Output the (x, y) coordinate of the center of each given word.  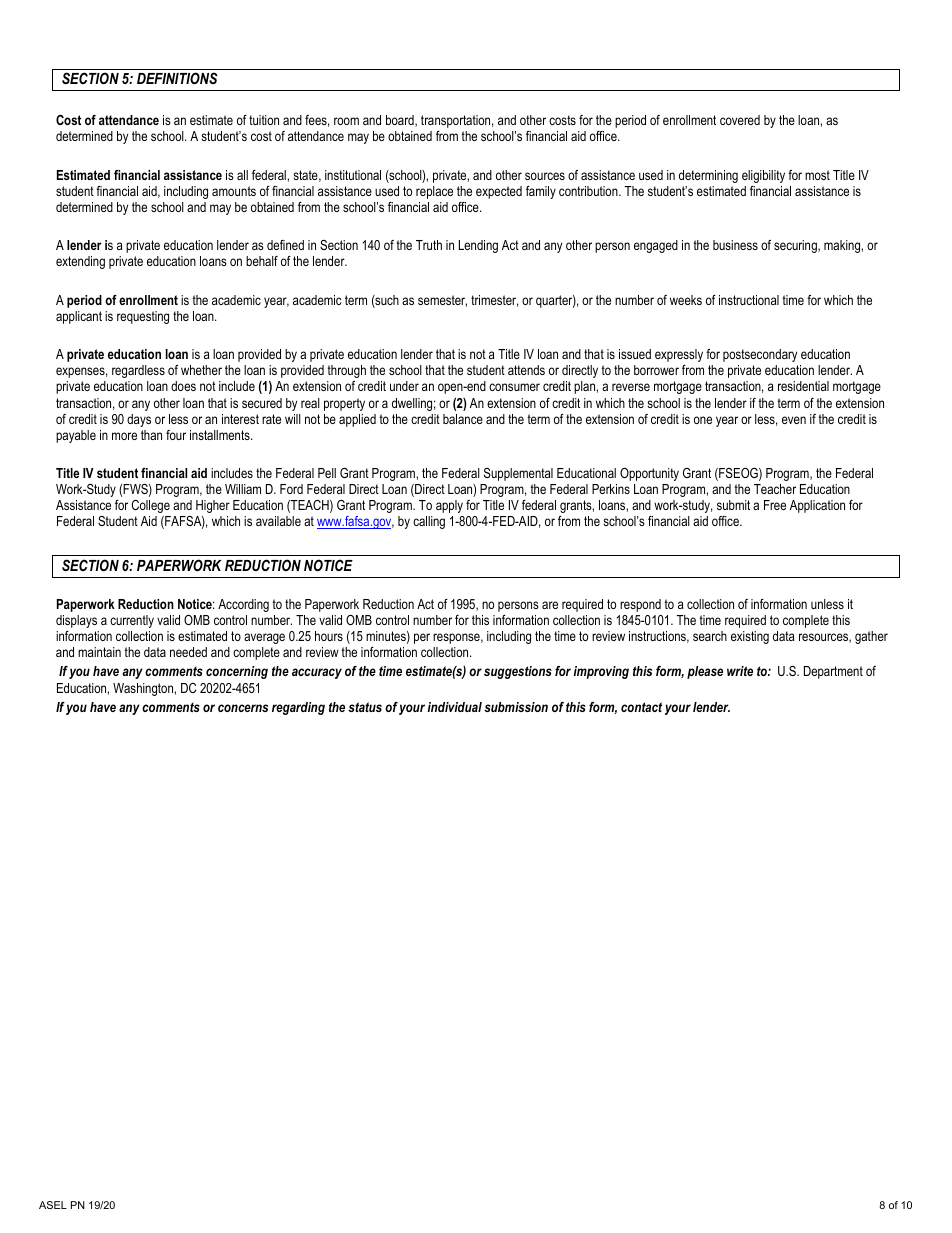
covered (740, 120)
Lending (478, 246)
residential (803, 386)
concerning (237, 672)
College (151, 506)
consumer (514, 387)
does (183, 386)
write (740, 671)
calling (429, 522)
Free (775, 505)
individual (454, 707)
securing (796, 246)
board (401, 121)
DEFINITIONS (177, 78)
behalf (262, 261)
